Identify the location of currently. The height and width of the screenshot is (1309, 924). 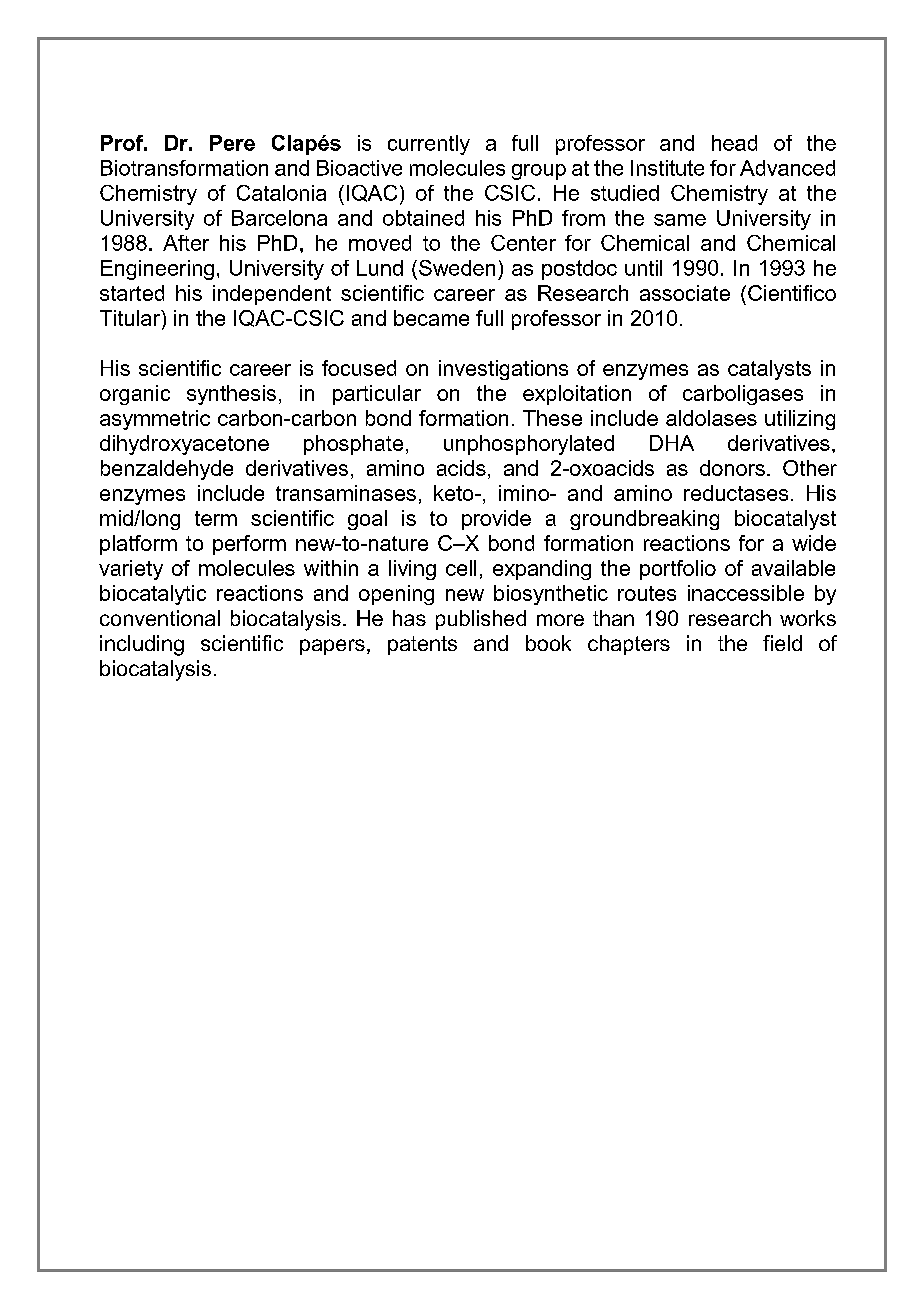
(429, 145).
